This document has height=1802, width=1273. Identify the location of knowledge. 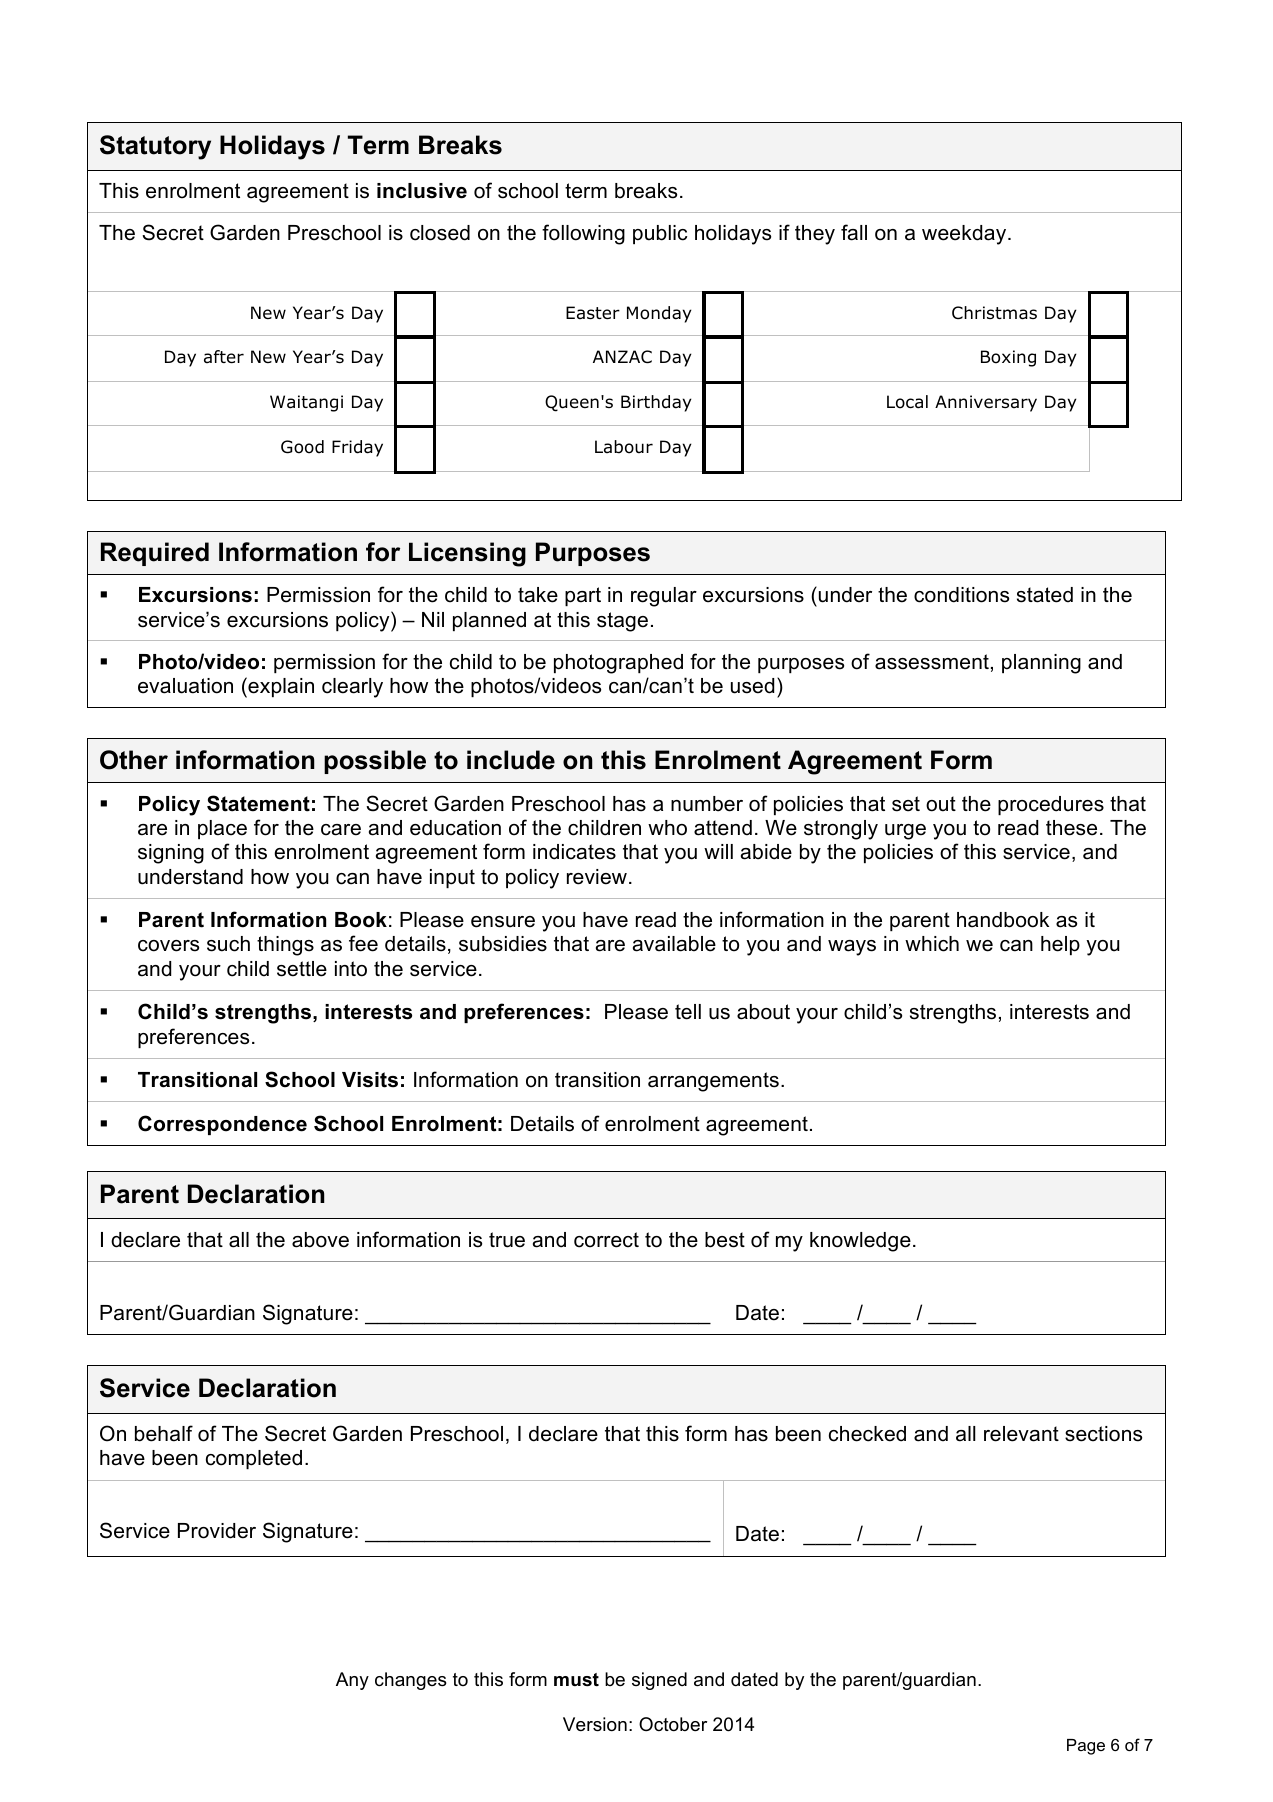
(860, 1242).
